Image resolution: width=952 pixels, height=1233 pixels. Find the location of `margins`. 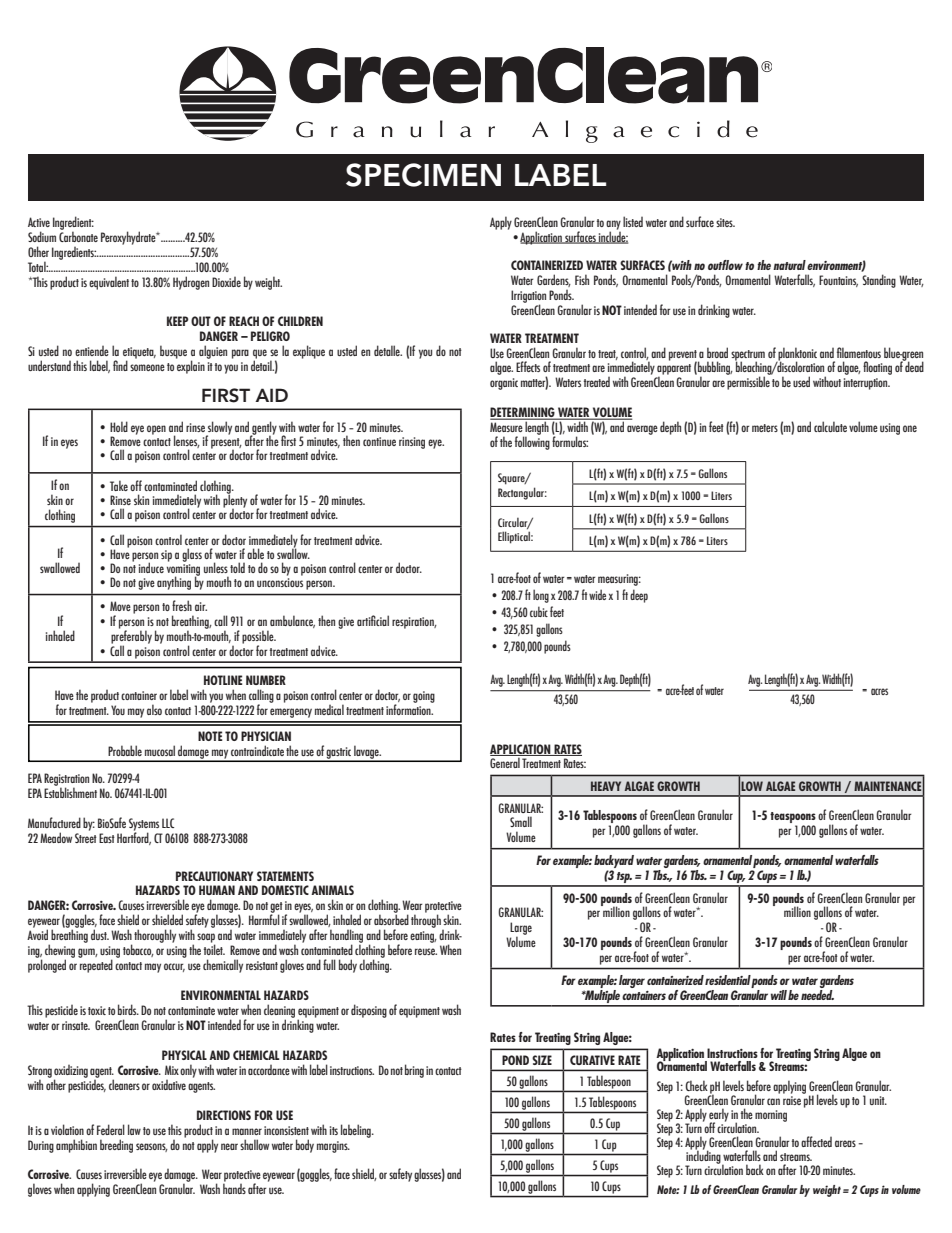

margins is located at coordinates (333, 1147).
